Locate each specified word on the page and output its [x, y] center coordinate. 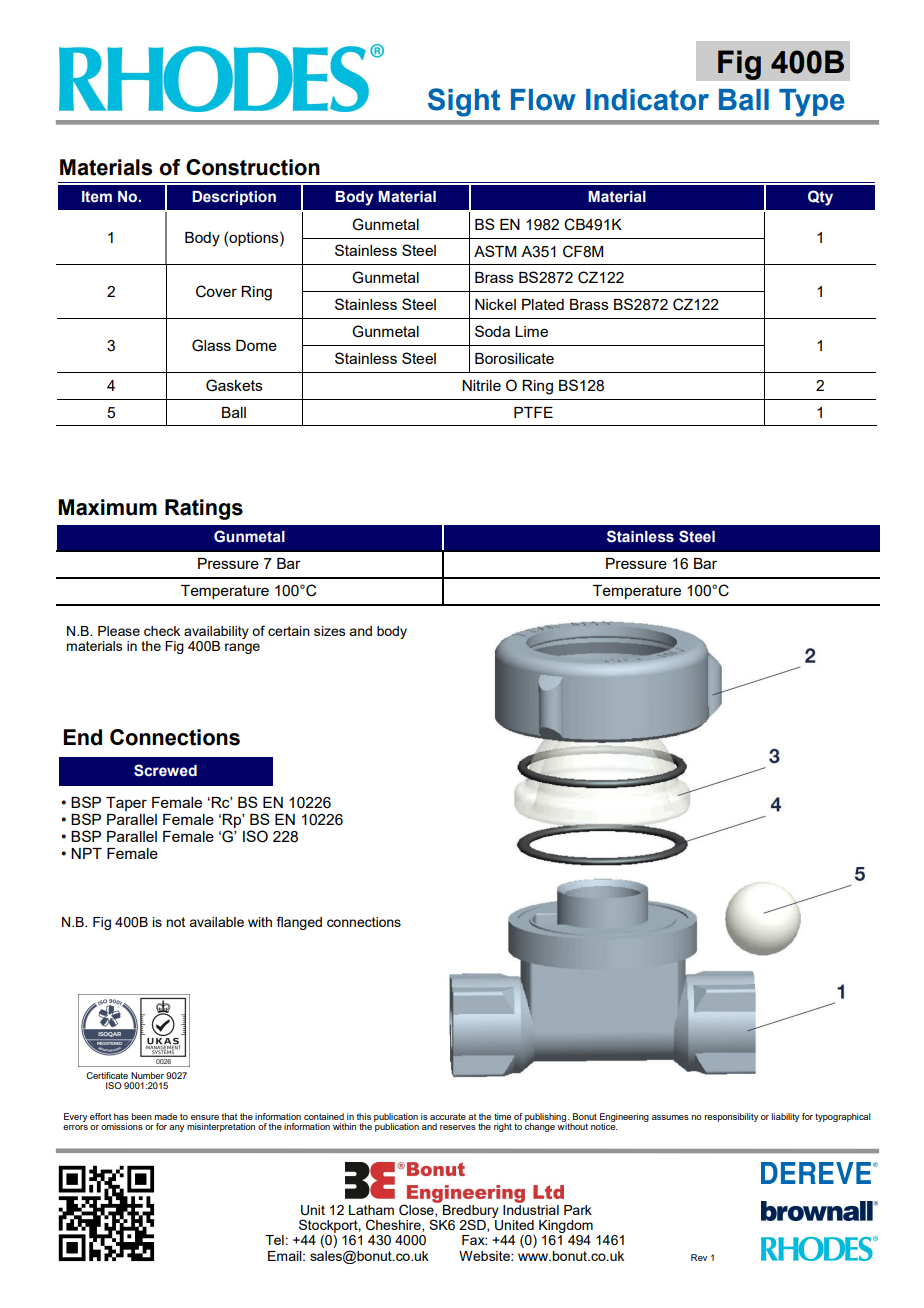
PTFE [533, 412]
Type [812, 103]
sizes [330, 631]
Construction [253, 167]
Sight [464, 102]
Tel [274, 1240]
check [162, 631]
